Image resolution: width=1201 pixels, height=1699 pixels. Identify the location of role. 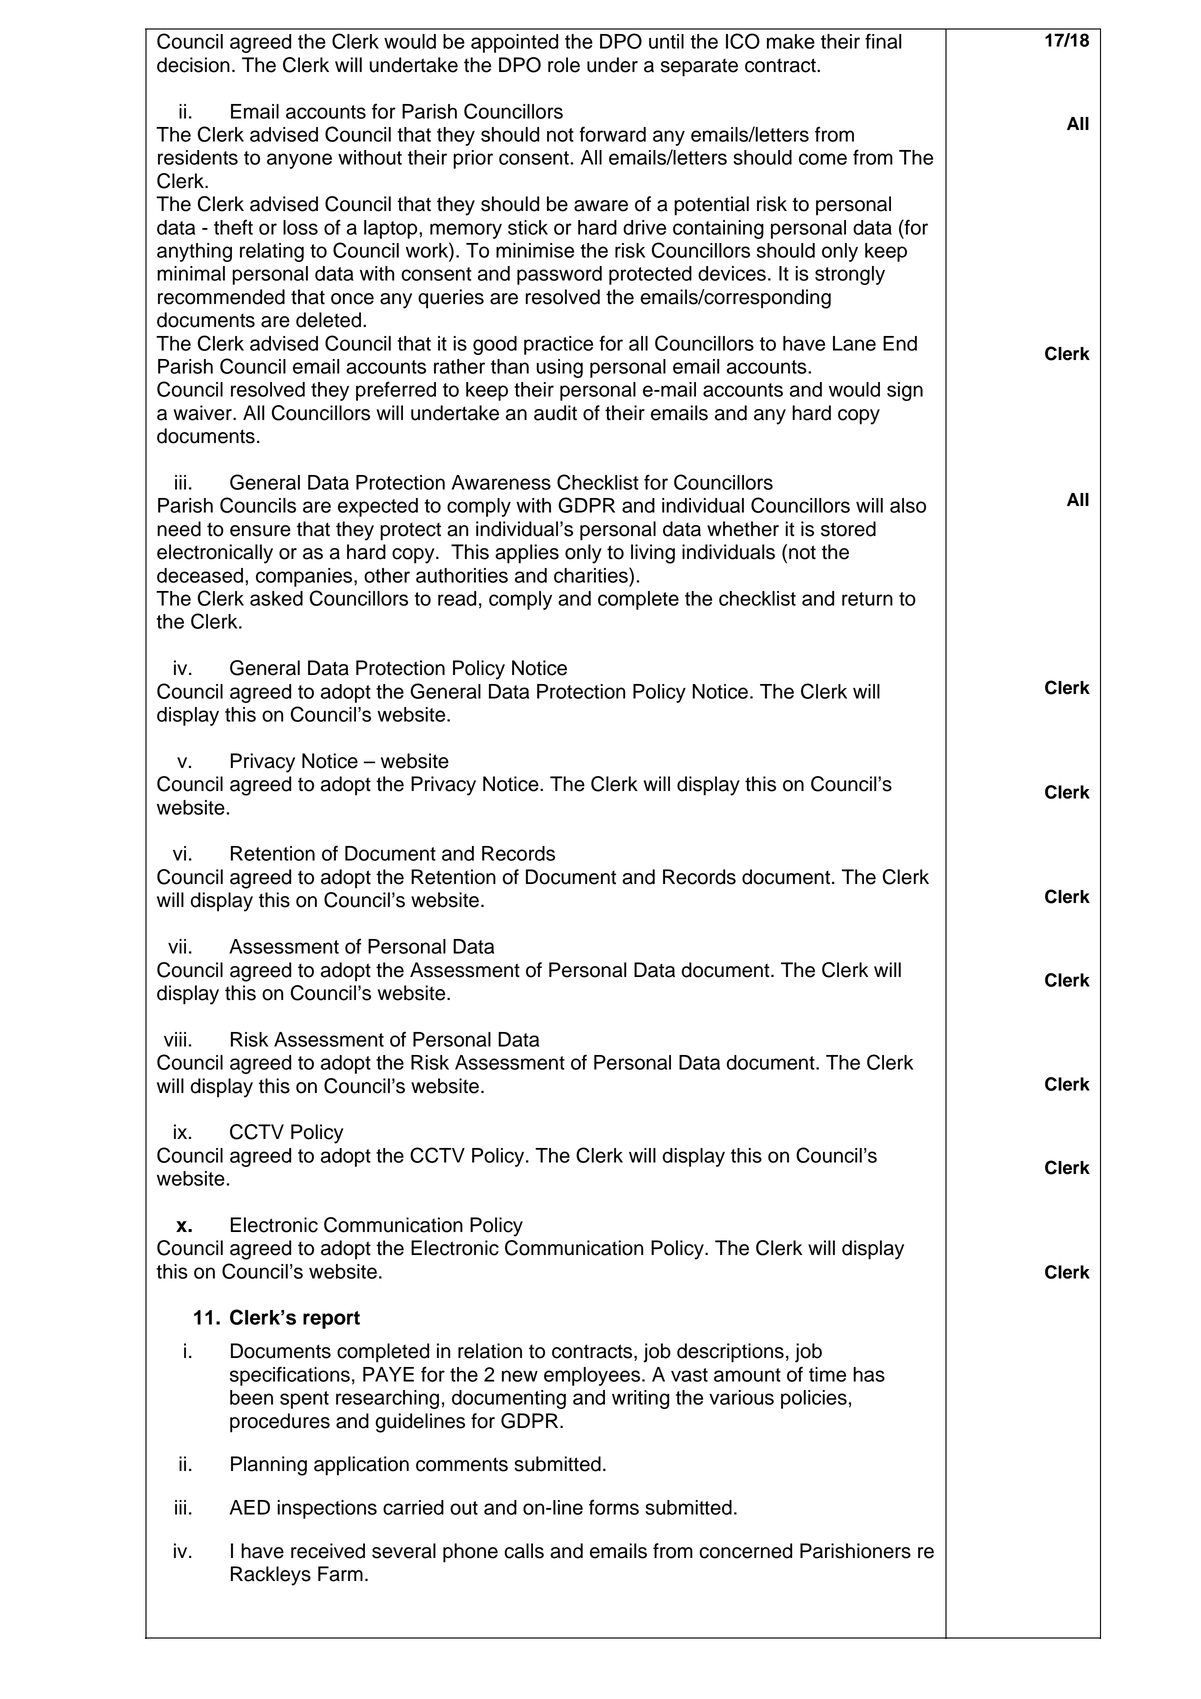
(564, 65).
